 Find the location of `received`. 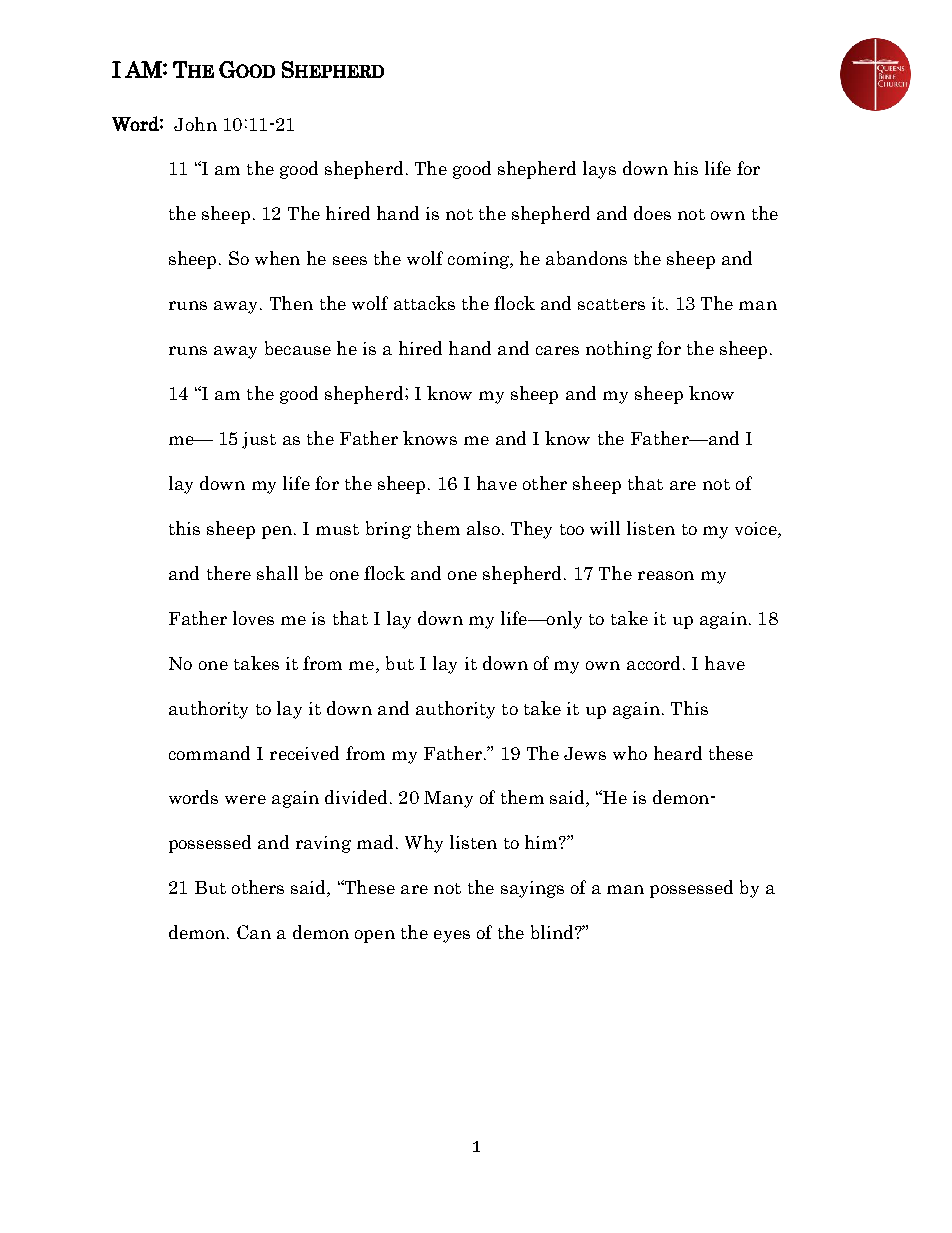

received is located at coordinates (304, 753).
